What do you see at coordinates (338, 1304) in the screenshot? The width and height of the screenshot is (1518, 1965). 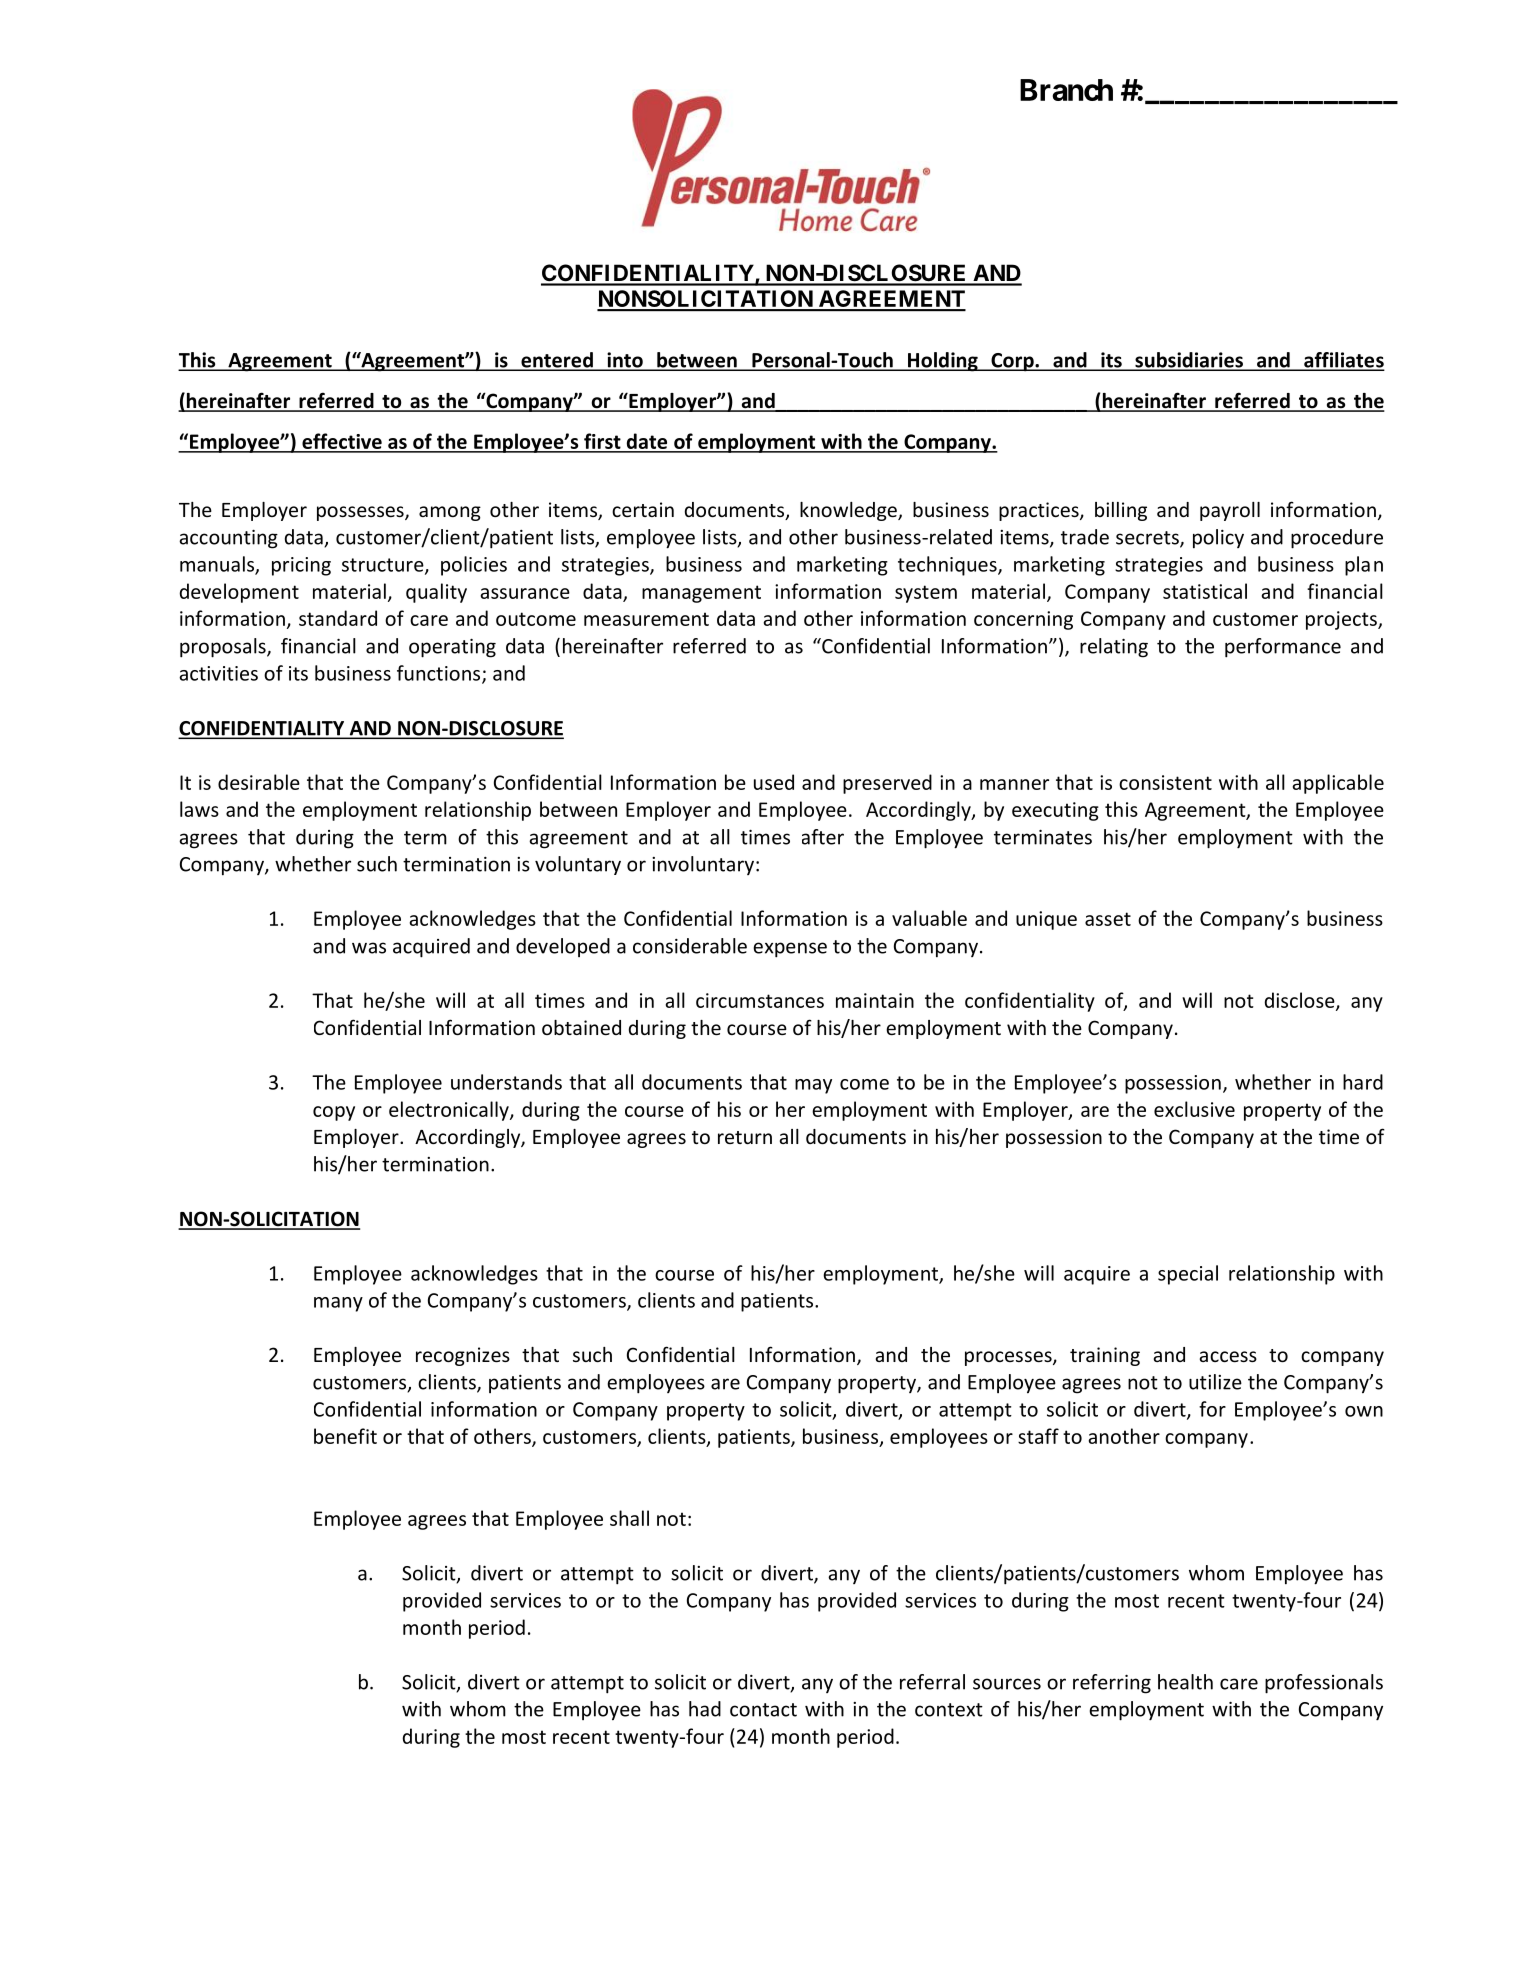 I see `many` at bounding box center [338, 1304].
